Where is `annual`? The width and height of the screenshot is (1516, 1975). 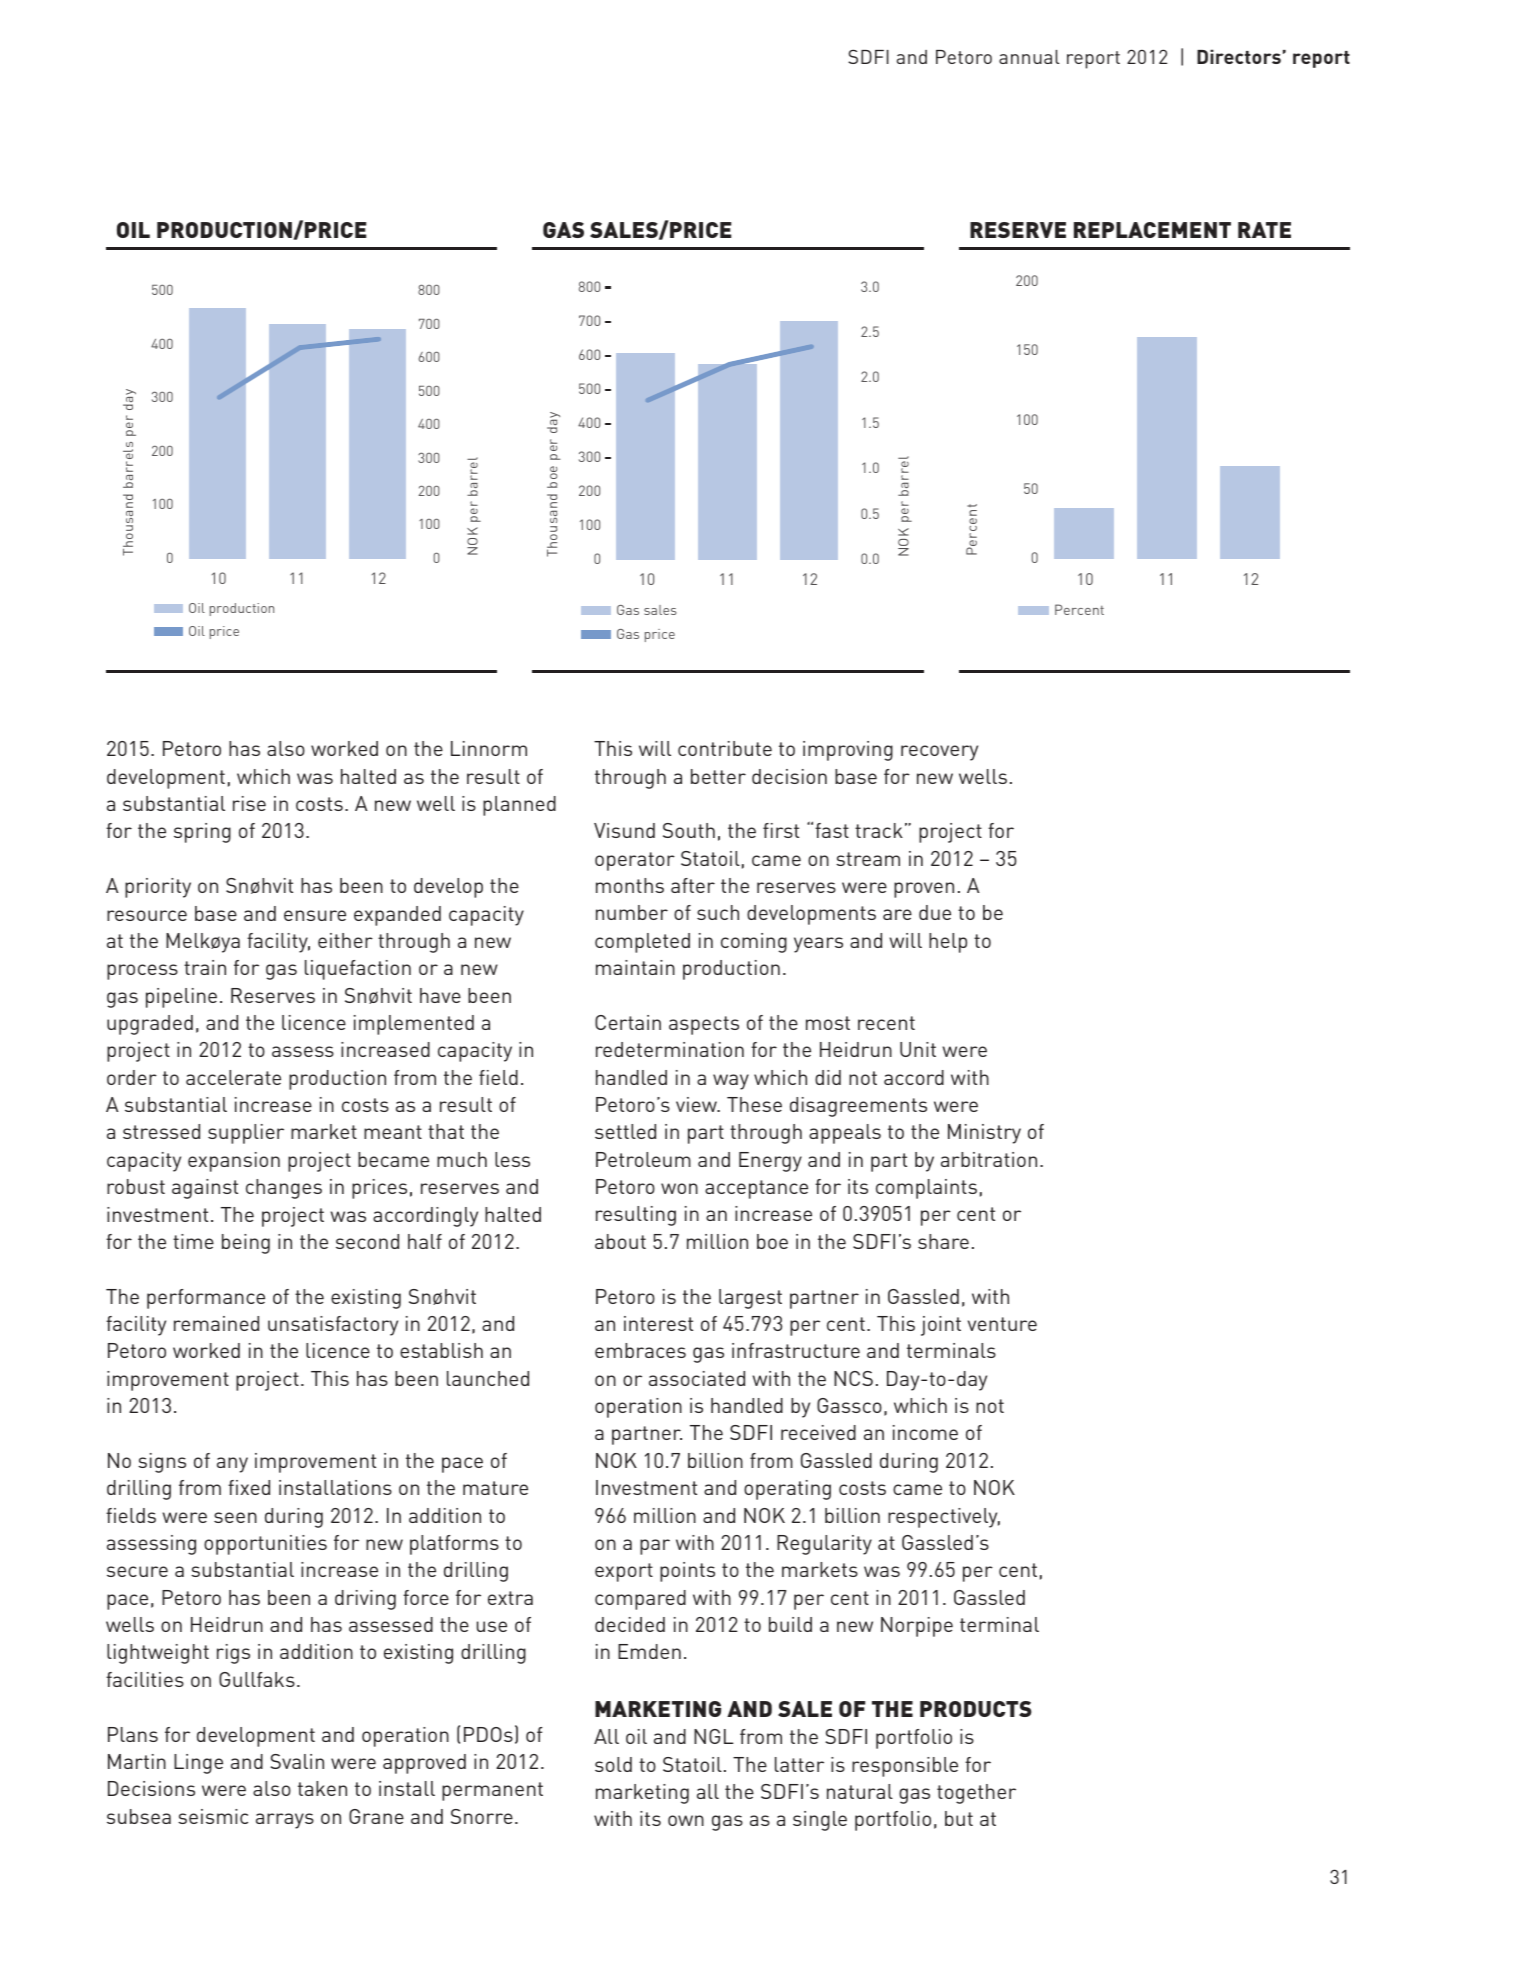
annual is located at coordinates (1029, 57).
